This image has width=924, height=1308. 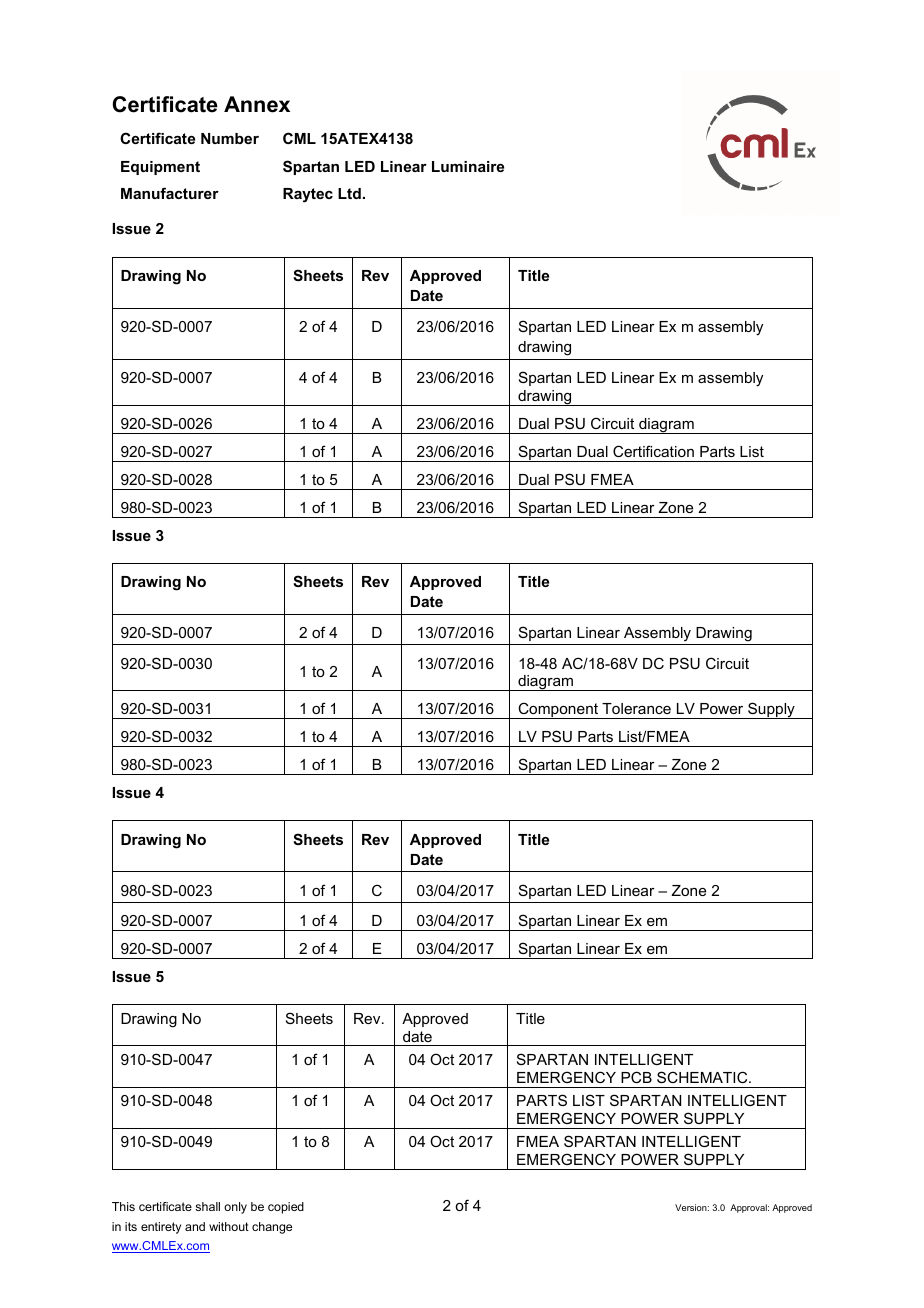 What do you see at coordinates (636, 708) in the image?
I see `Tolerance` at bounding box center [636, 708].
